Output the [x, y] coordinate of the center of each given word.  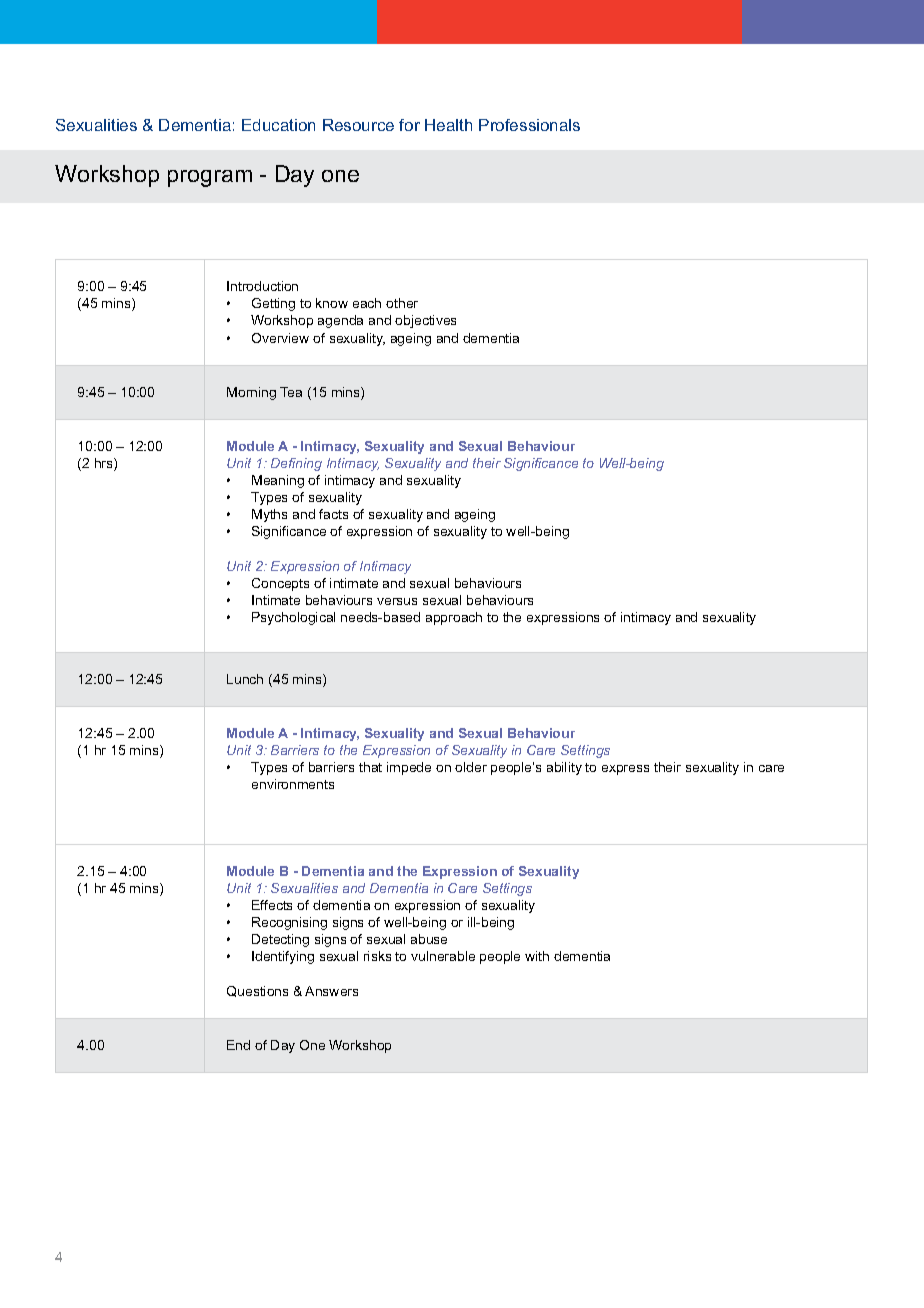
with [537, 956]
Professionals [529, 125]
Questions [257, 991]
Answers [331, 991]
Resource [358, 125]
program [210, 178]
